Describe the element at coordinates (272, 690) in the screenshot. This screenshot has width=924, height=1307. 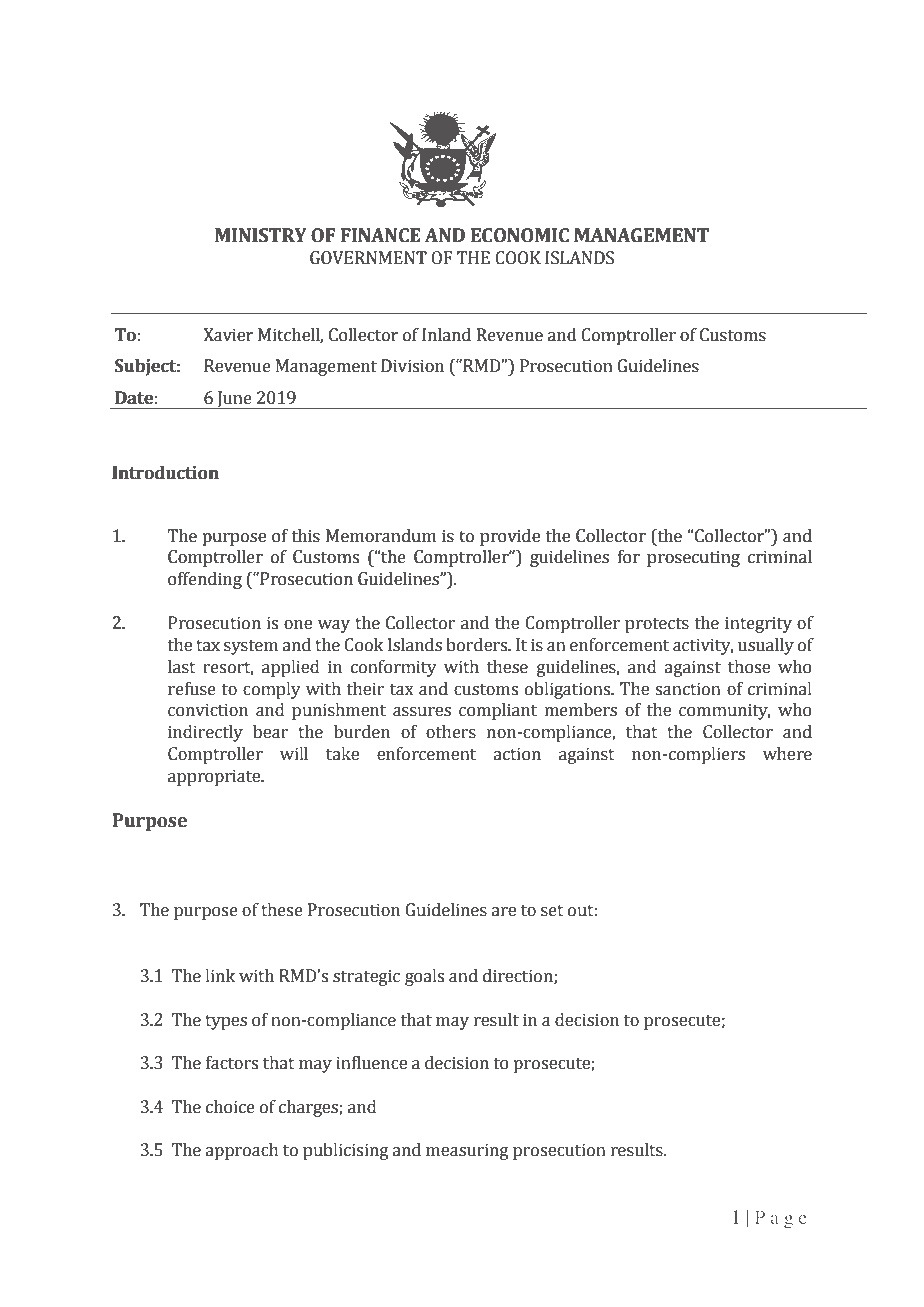
I see `comply` at that location.
